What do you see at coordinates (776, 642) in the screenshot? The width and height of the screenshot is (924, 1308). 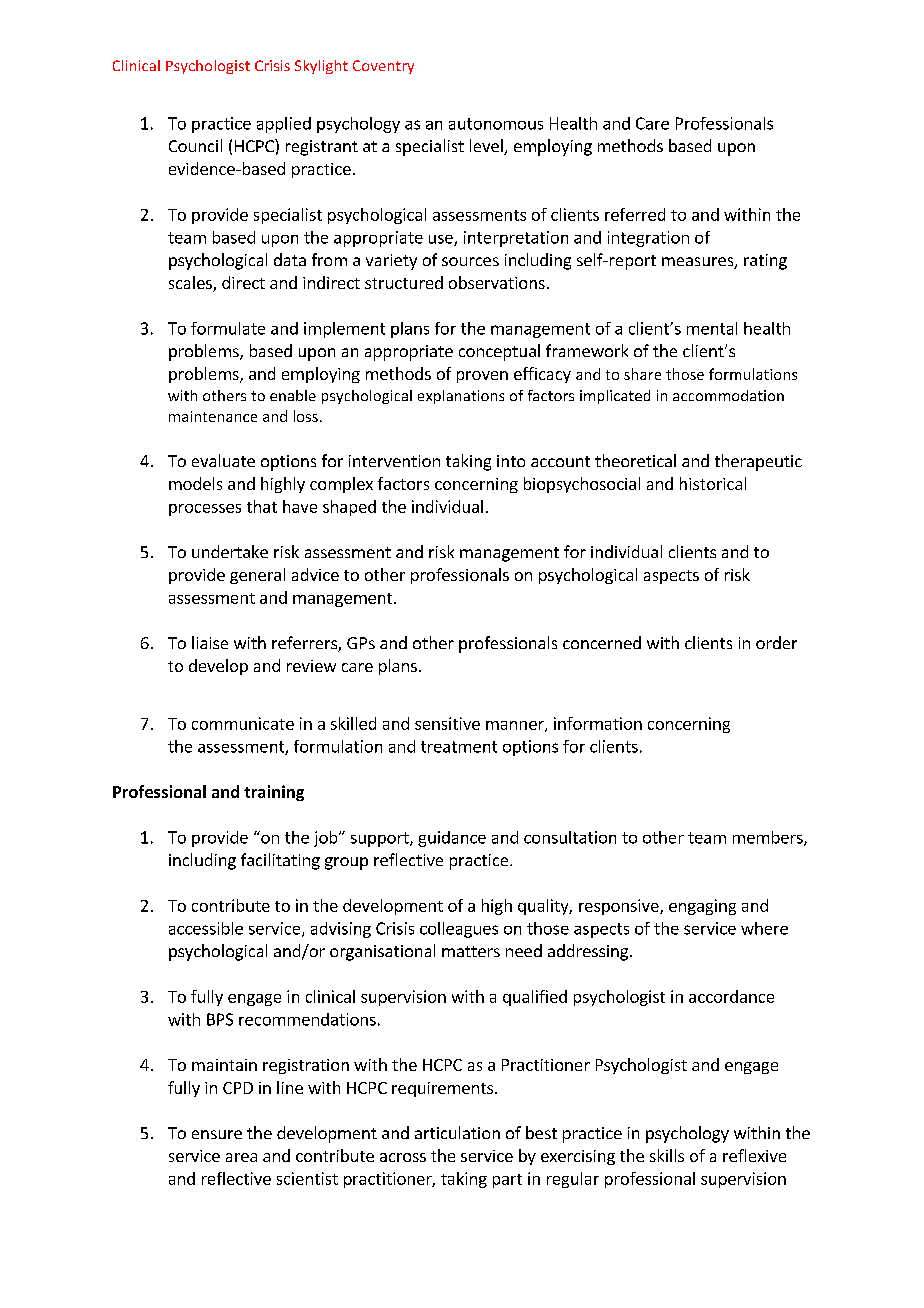 I see `order` at bounding box center [776, 642].
